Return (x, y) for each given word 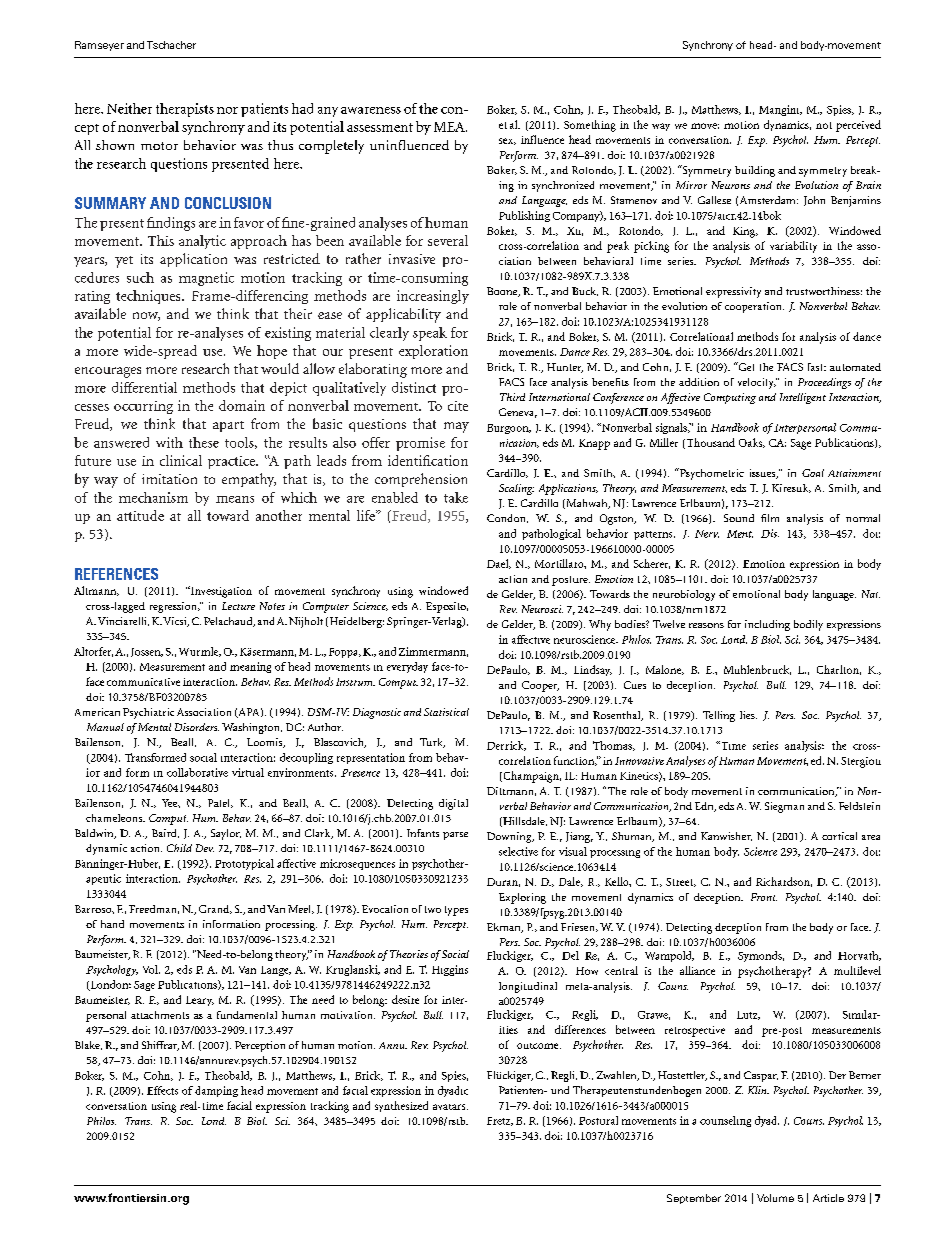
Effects (162, 1090)
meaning (250, 667)
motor (159, 146)
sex (507, 141)
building (755, 171)
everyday (407, 667)
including (767, 625)
